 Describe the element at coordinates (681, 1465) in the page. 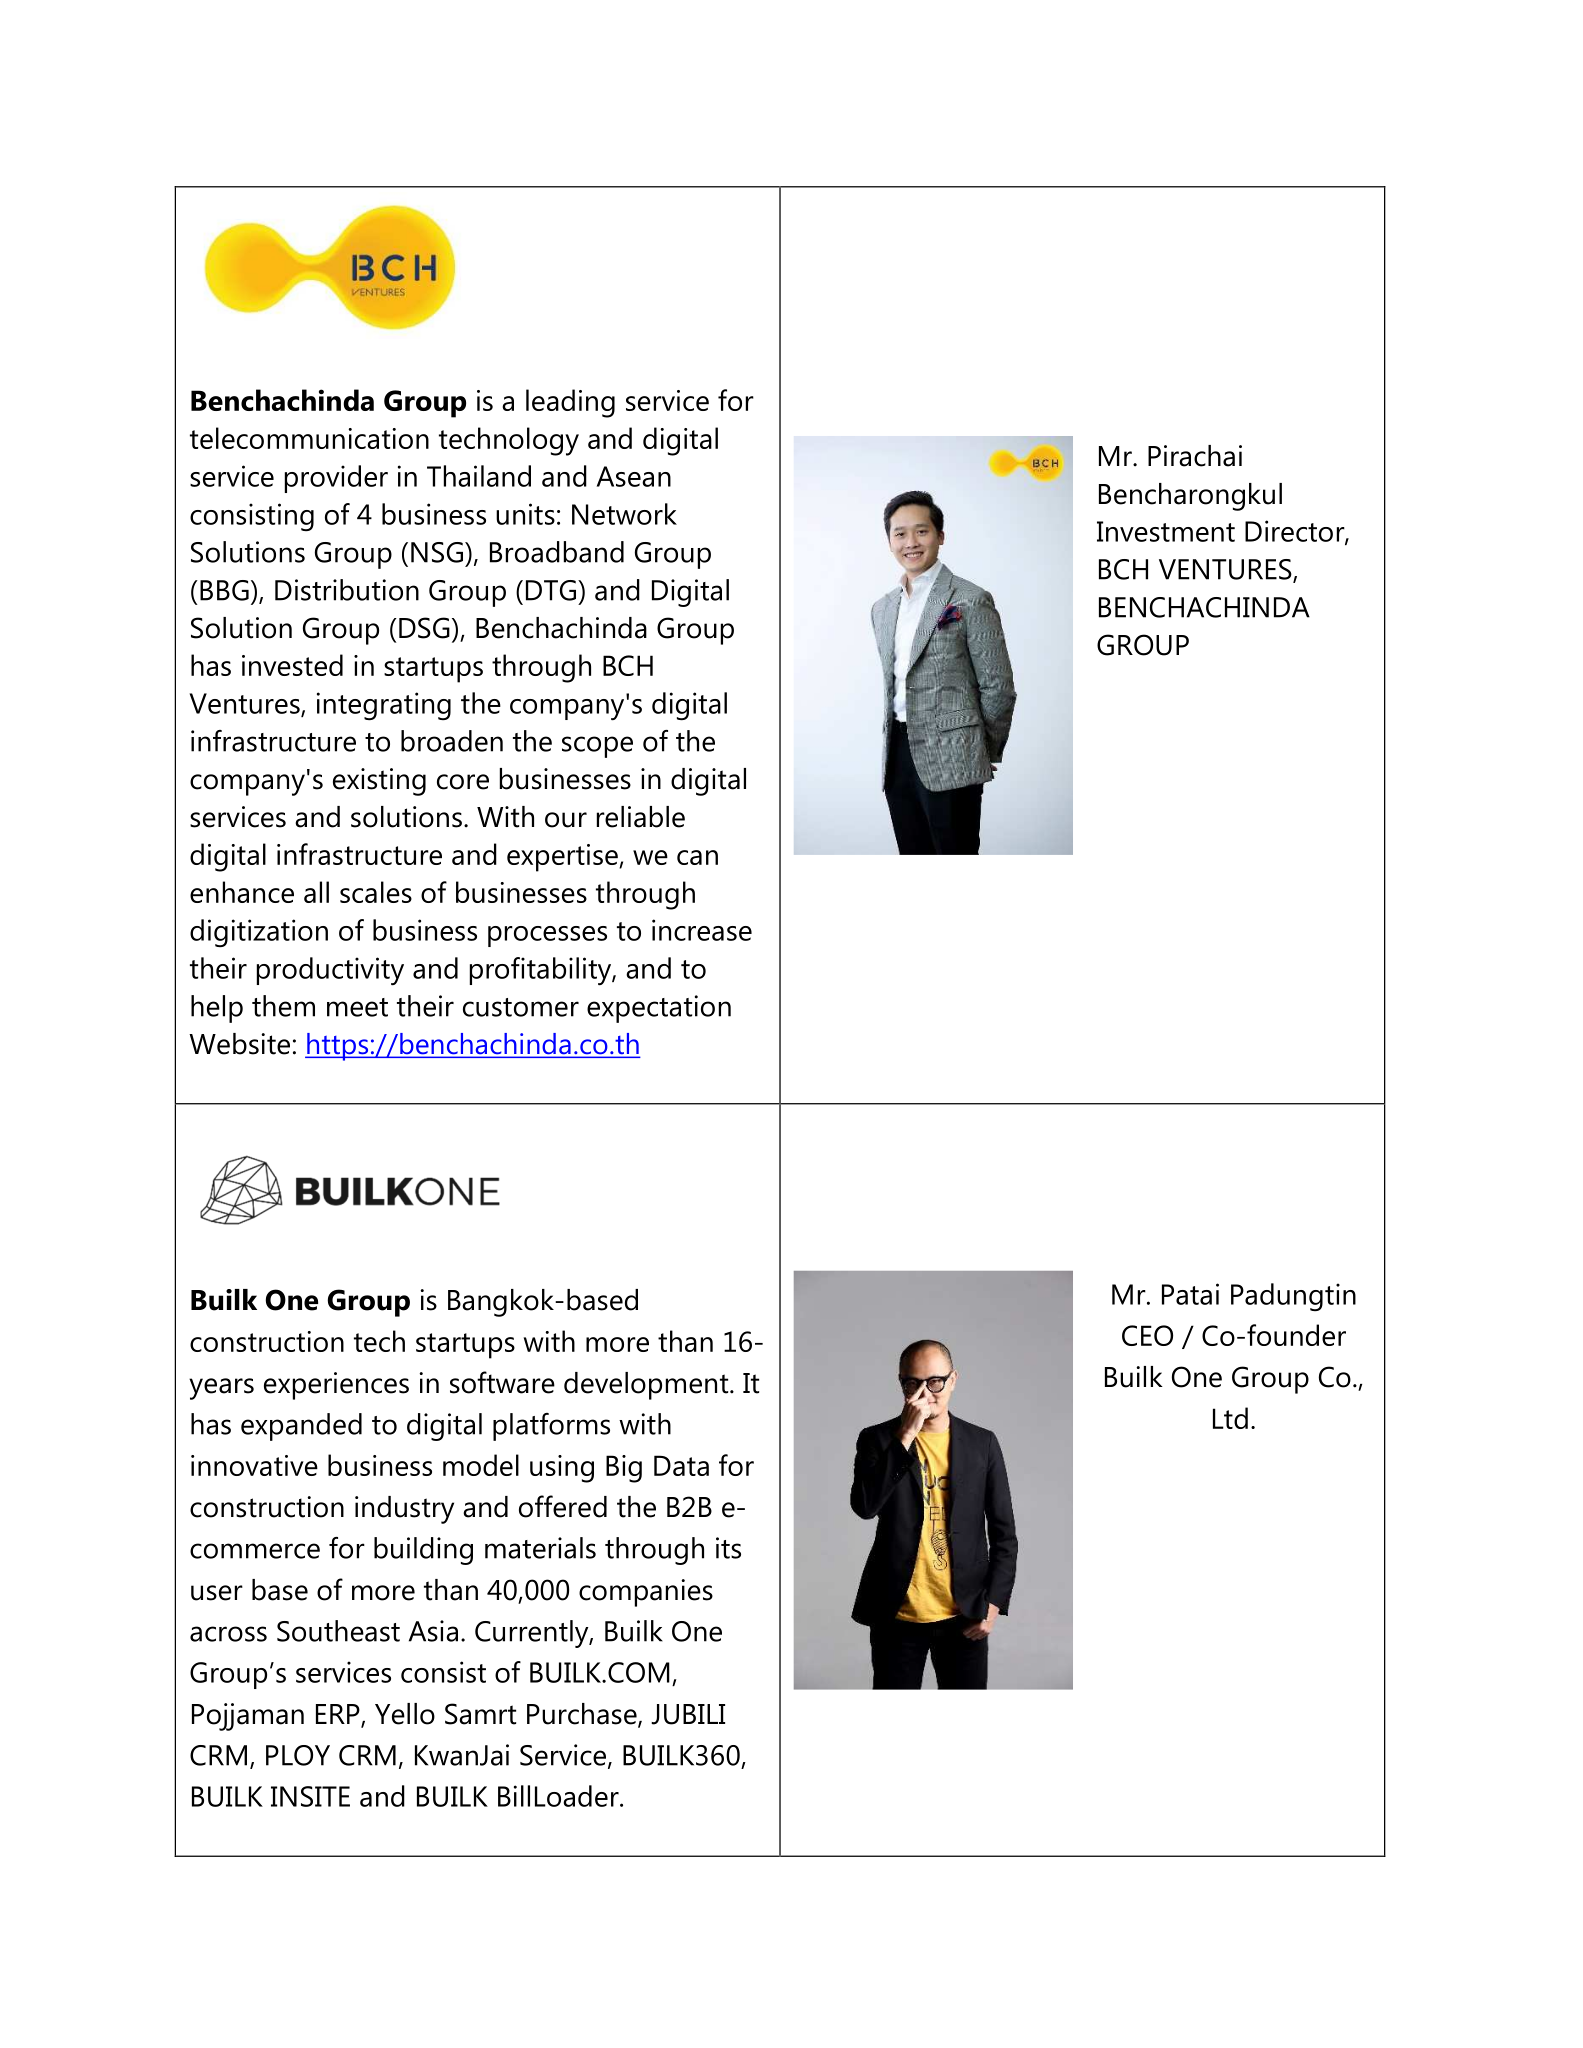

I see `Data` at that location.
